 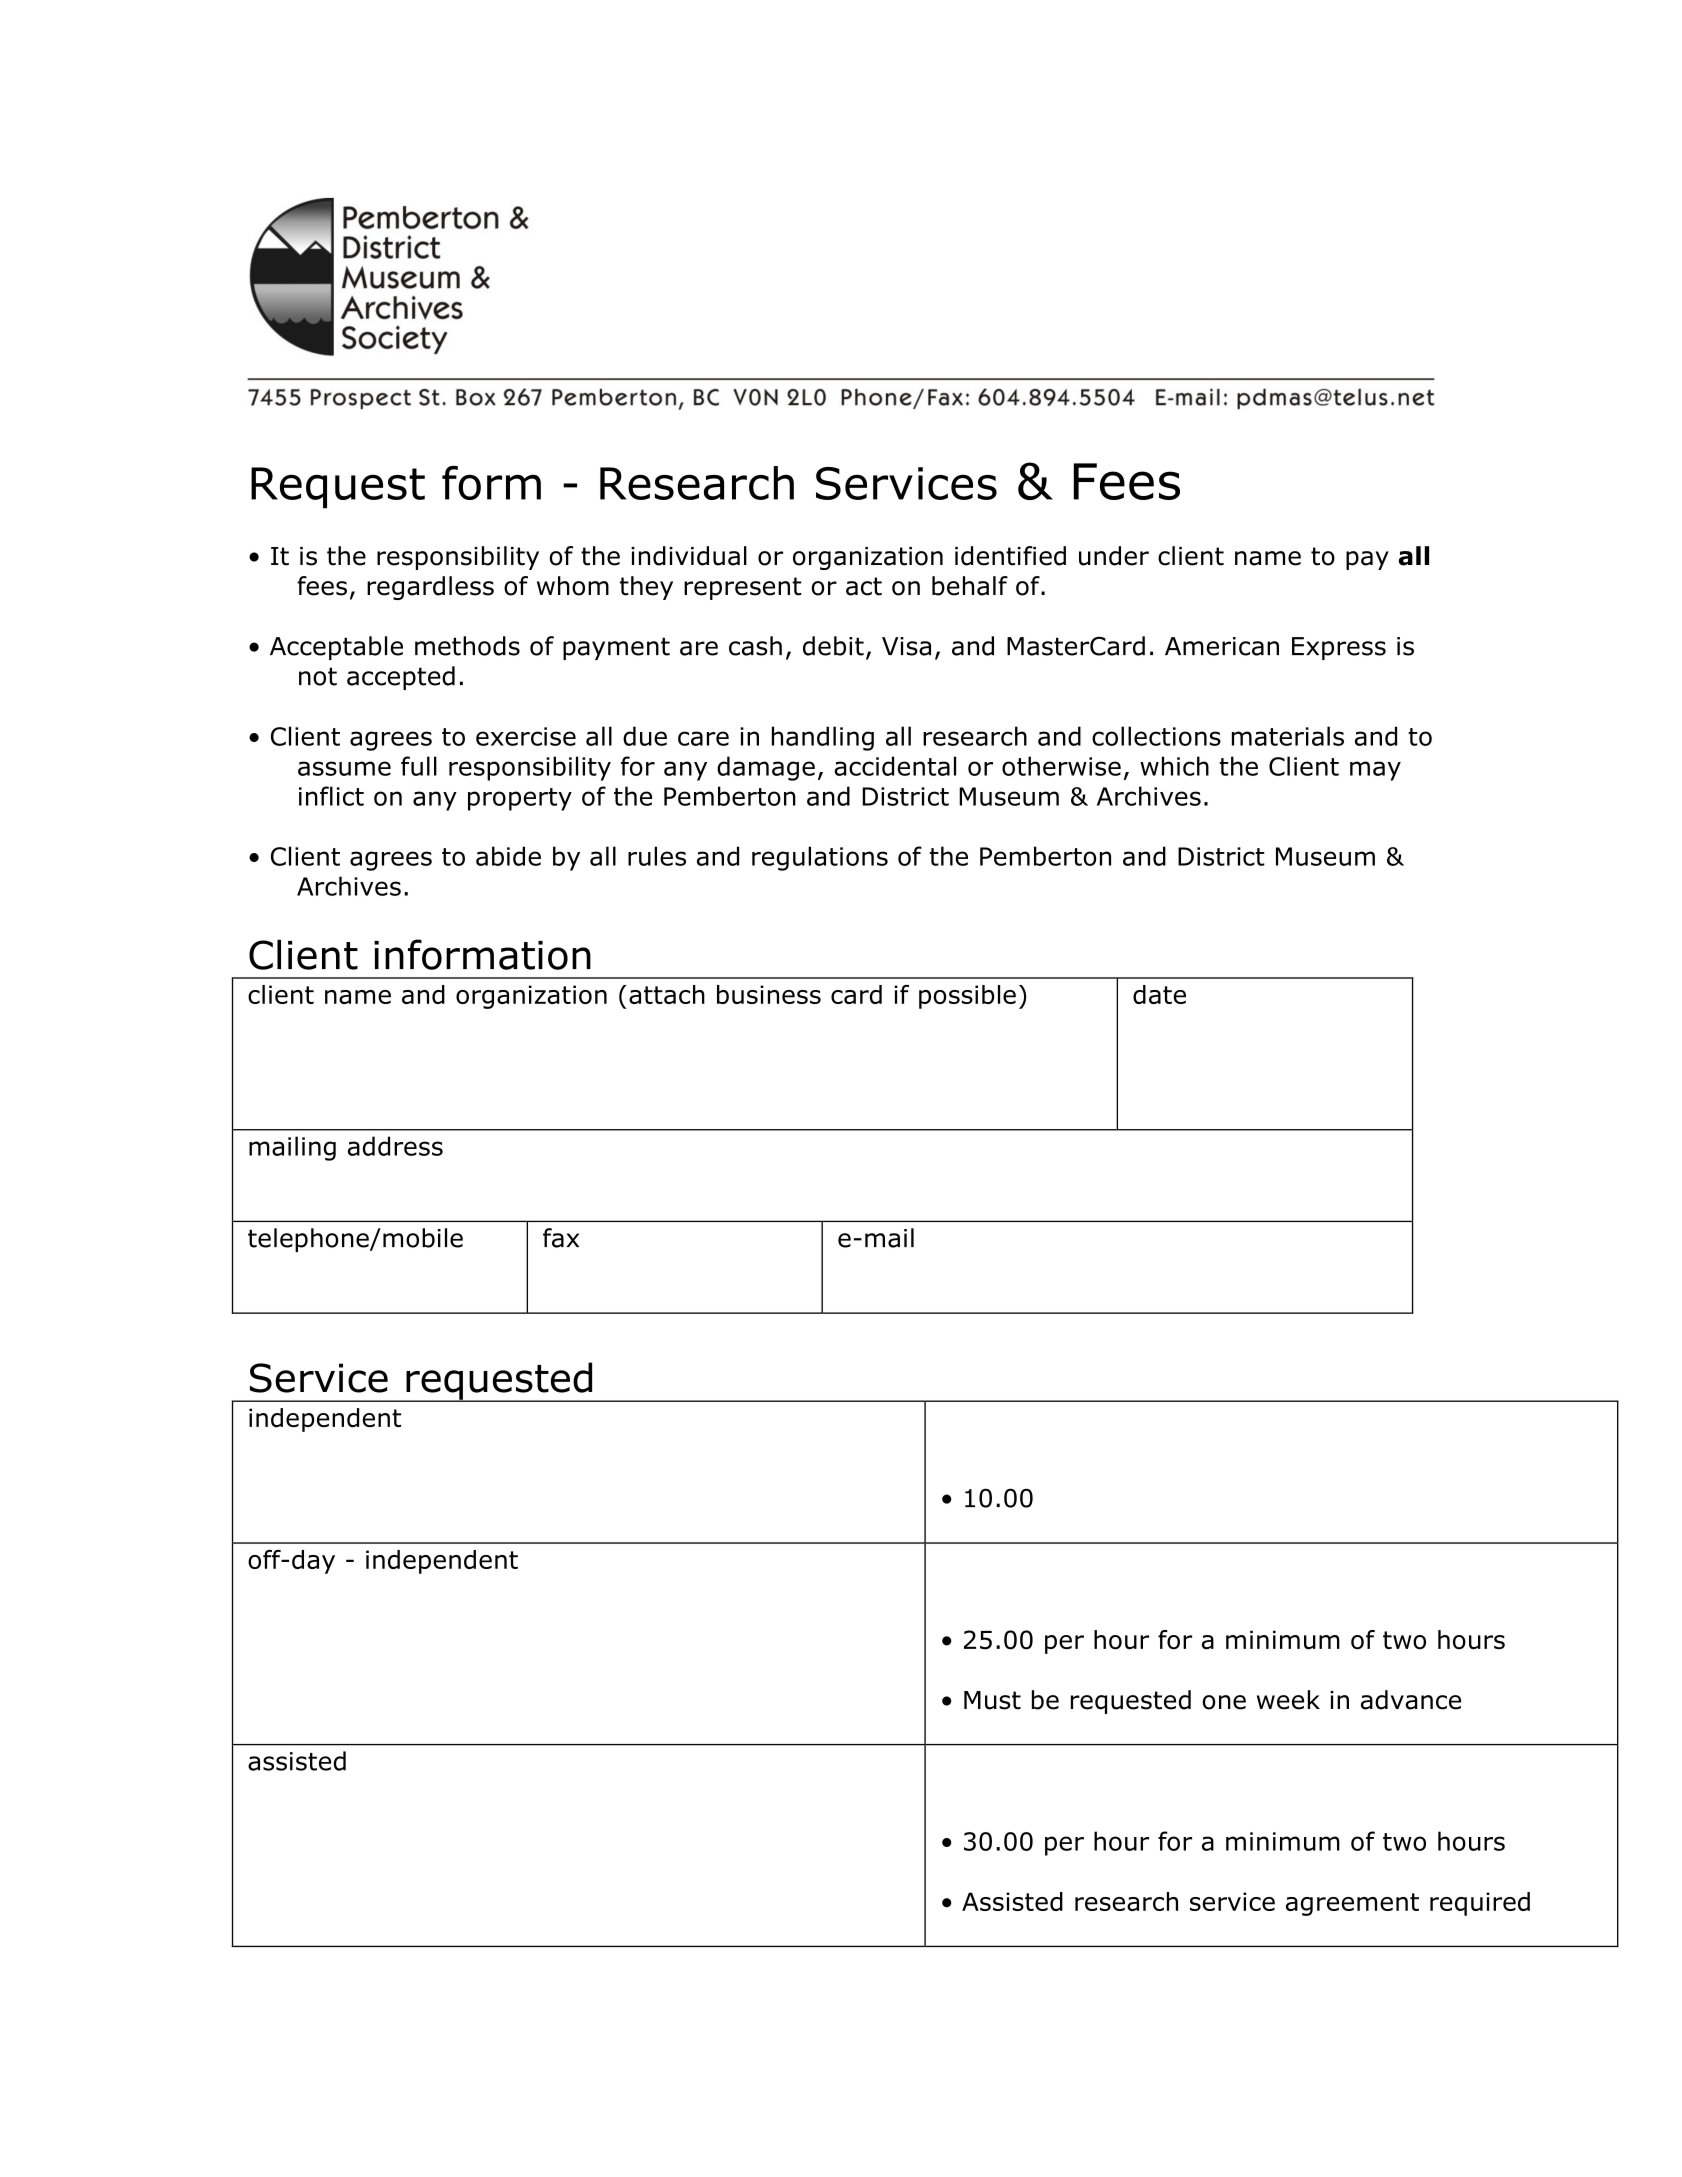 I want to click on fax, so click(x=561, y=1238).
